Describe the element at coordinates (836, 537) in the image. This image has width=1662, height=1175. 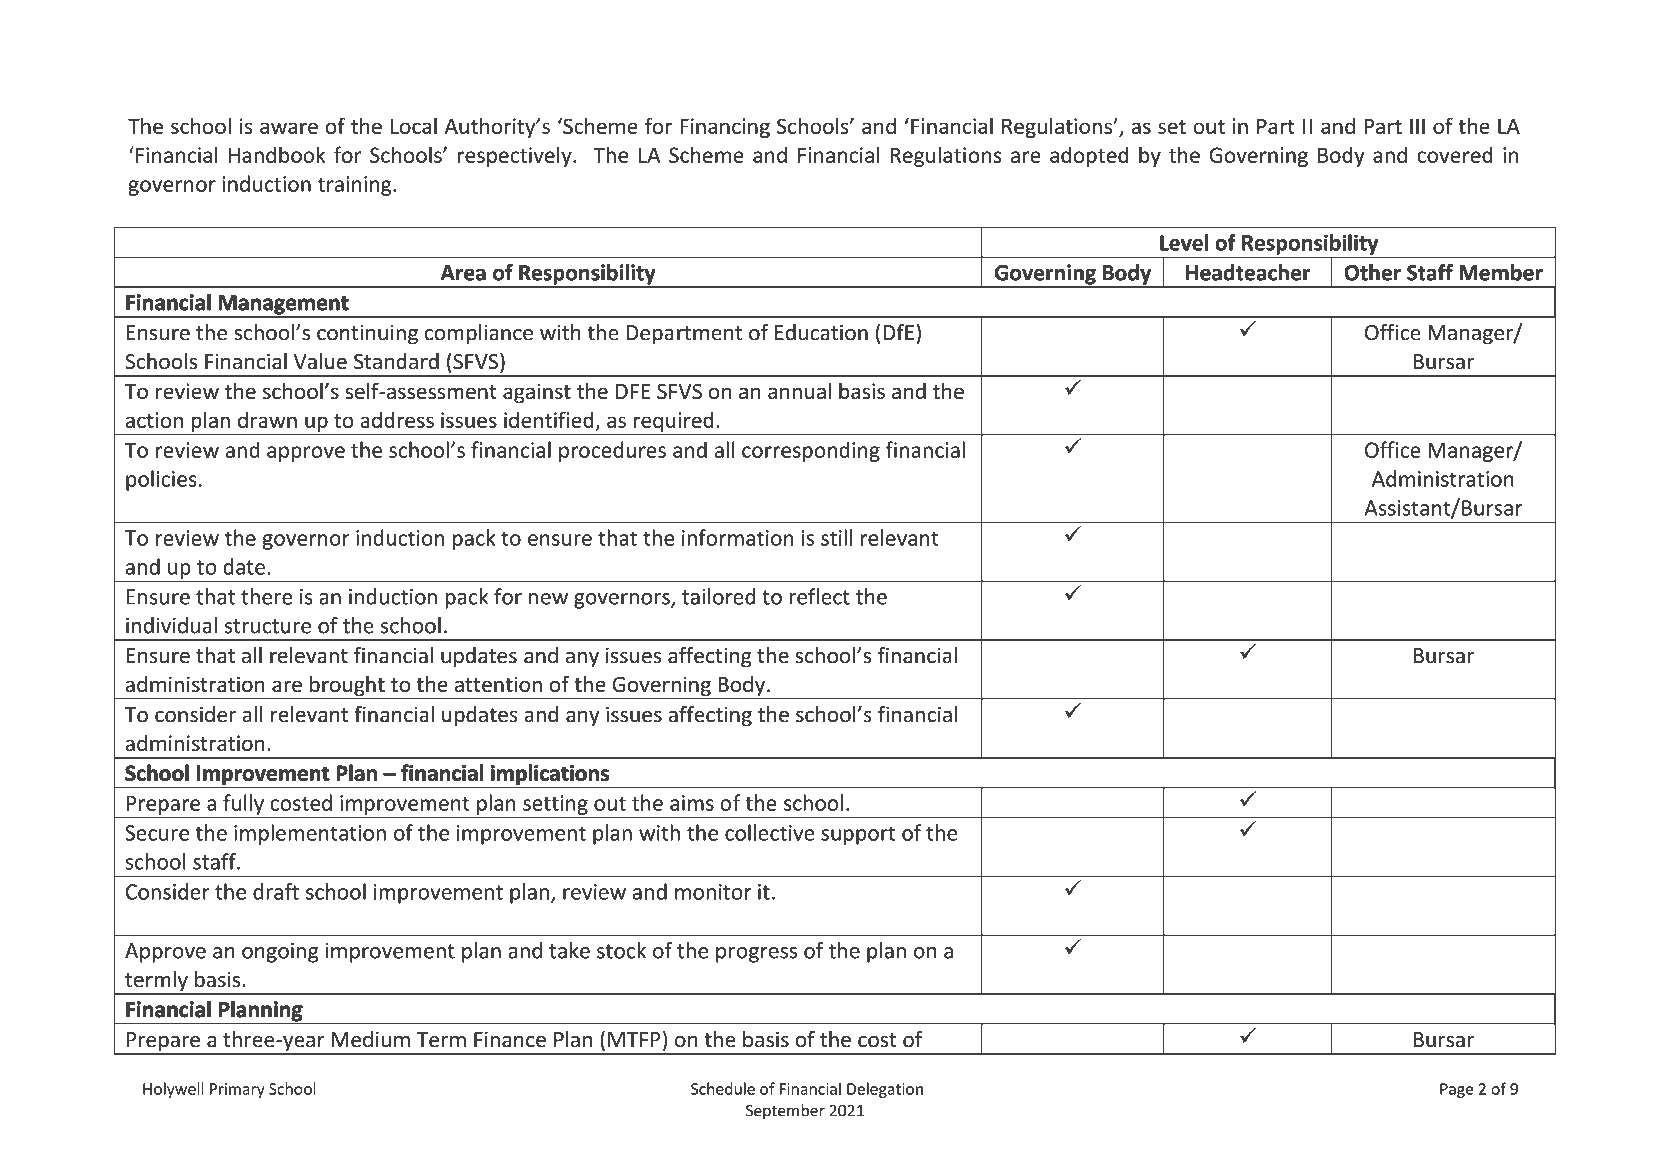
I see `still` at that location.
